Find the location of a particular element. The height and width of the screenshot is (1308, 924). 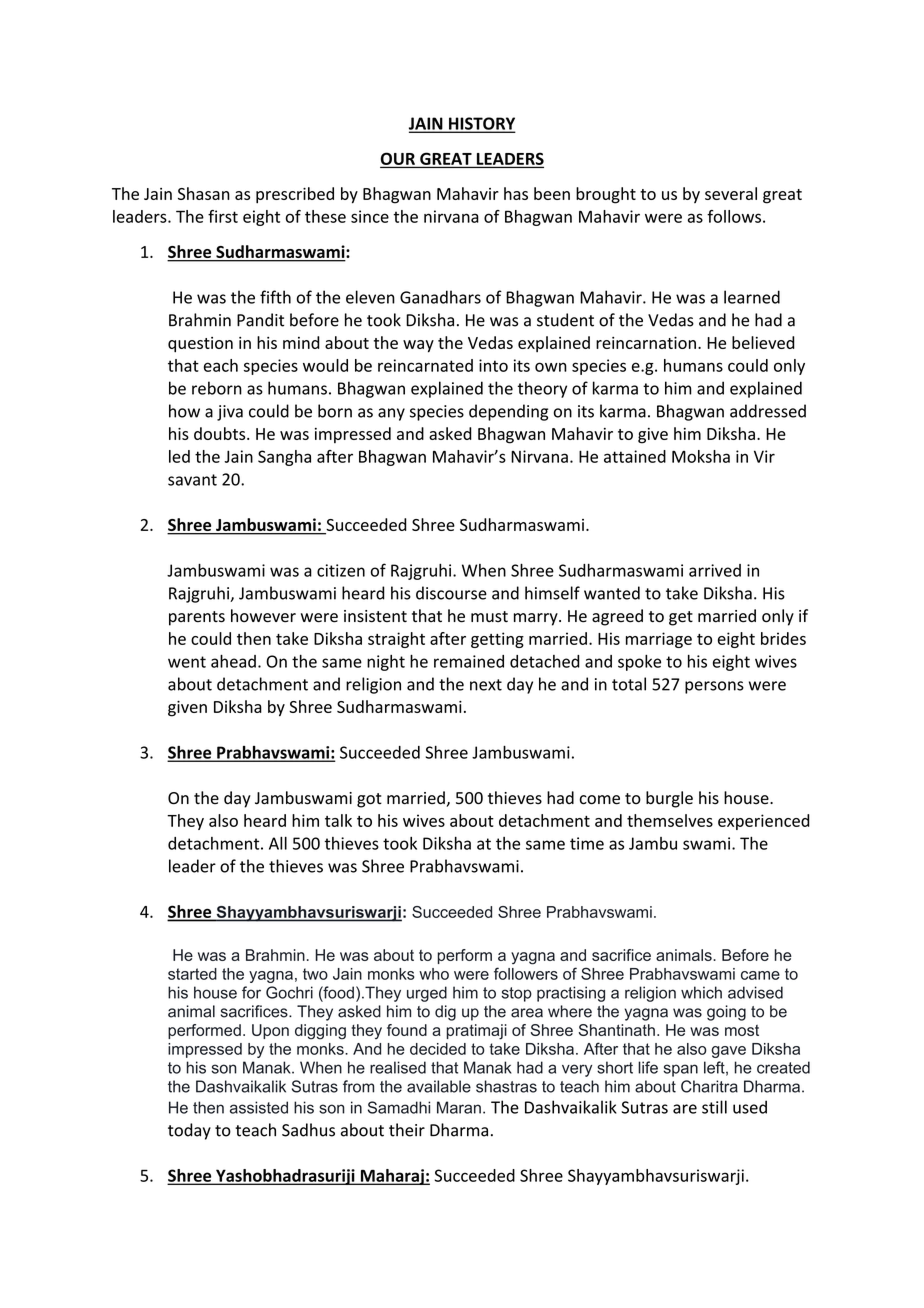

several is located at coordinates (731, 193).
